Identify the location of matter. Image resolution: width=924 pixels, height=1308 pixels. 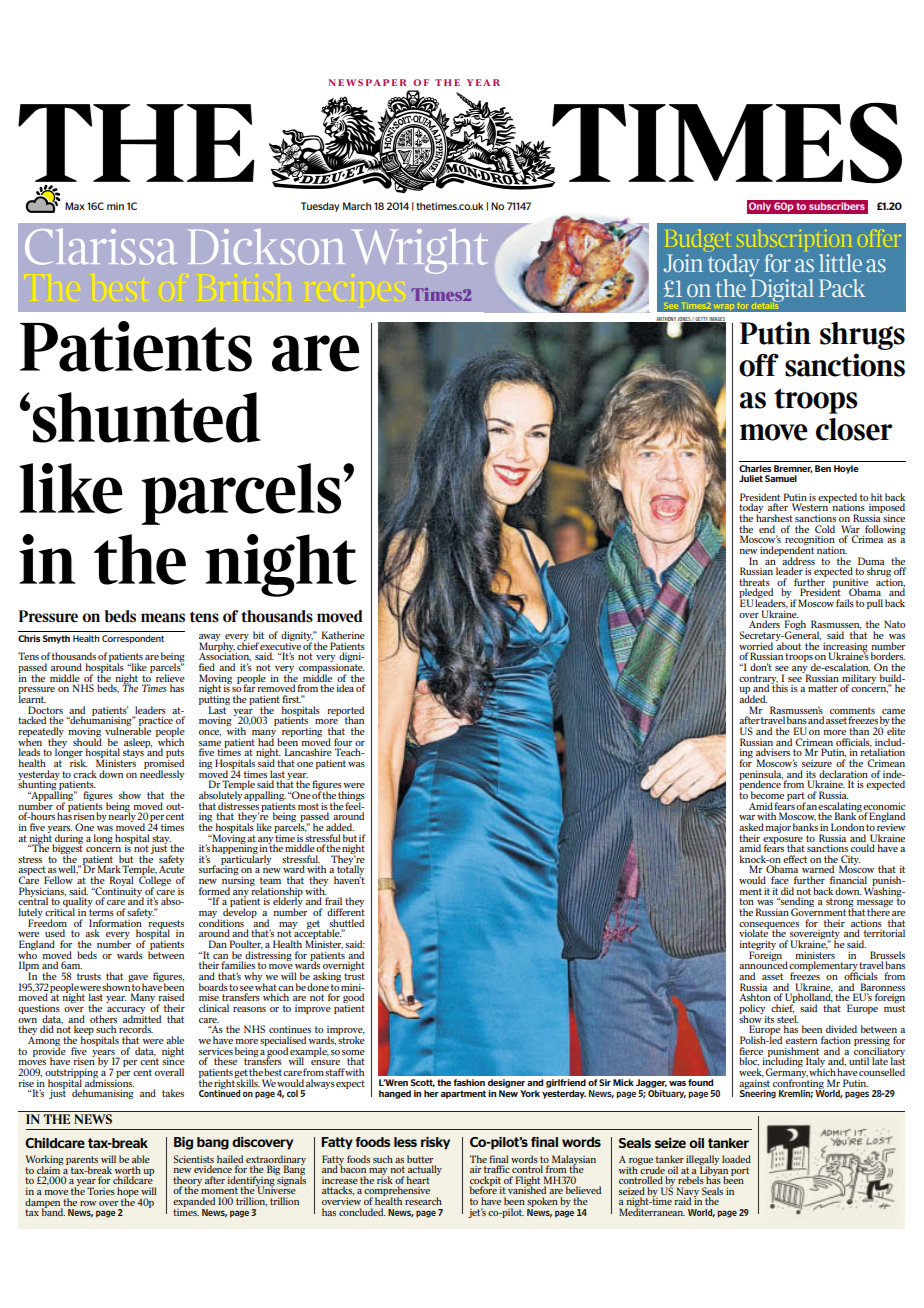
(822, 688).
